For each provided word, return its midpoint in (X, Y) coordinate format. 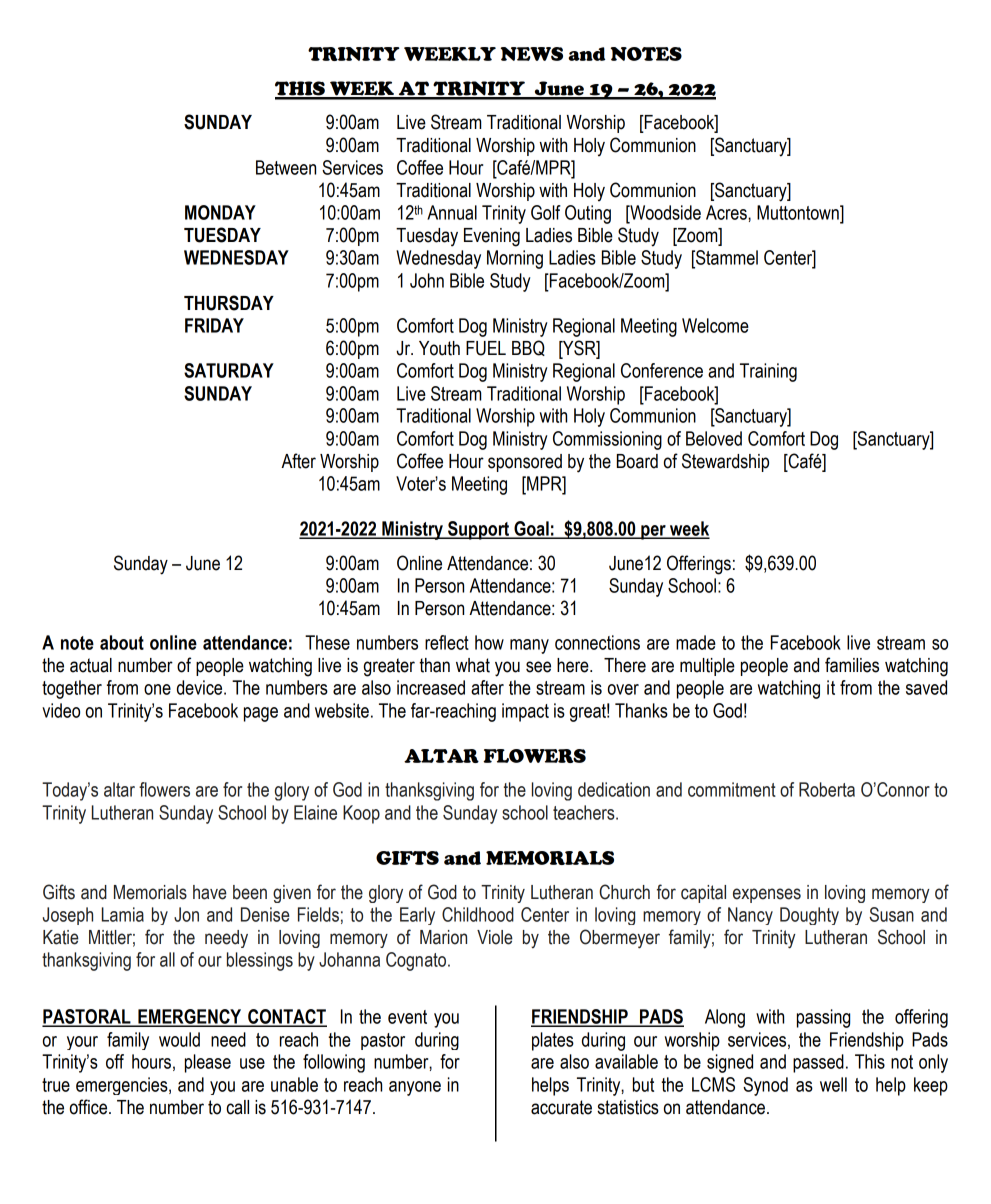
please (208, 1063)
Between (286, 167)
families (852, 665)
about (122, 642)
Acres (727, 212)
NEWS (531, 54)
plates (553, 1041)
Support (479, 530)
